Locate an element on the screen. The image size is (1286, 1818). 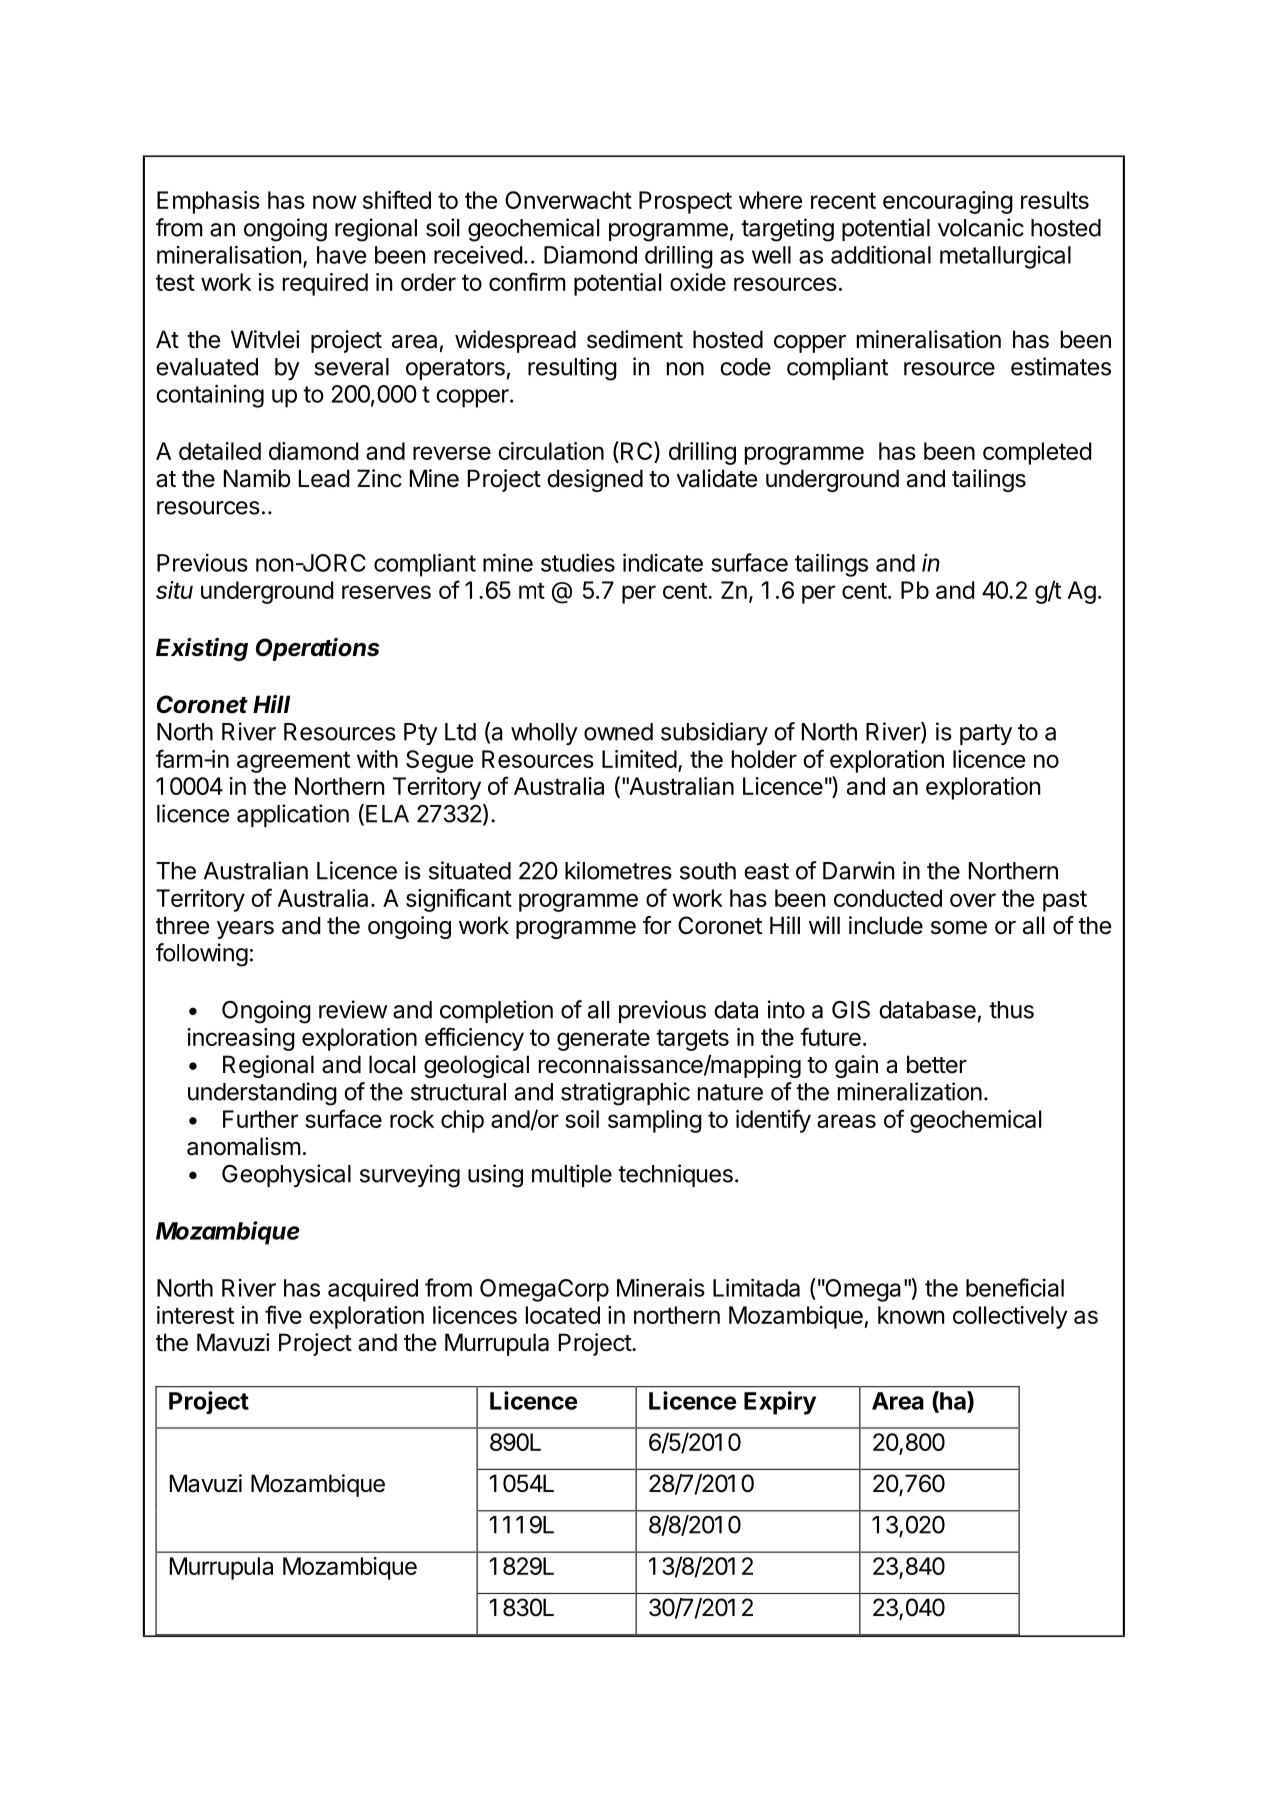
volcanic is located at coordinates (981, 227).
